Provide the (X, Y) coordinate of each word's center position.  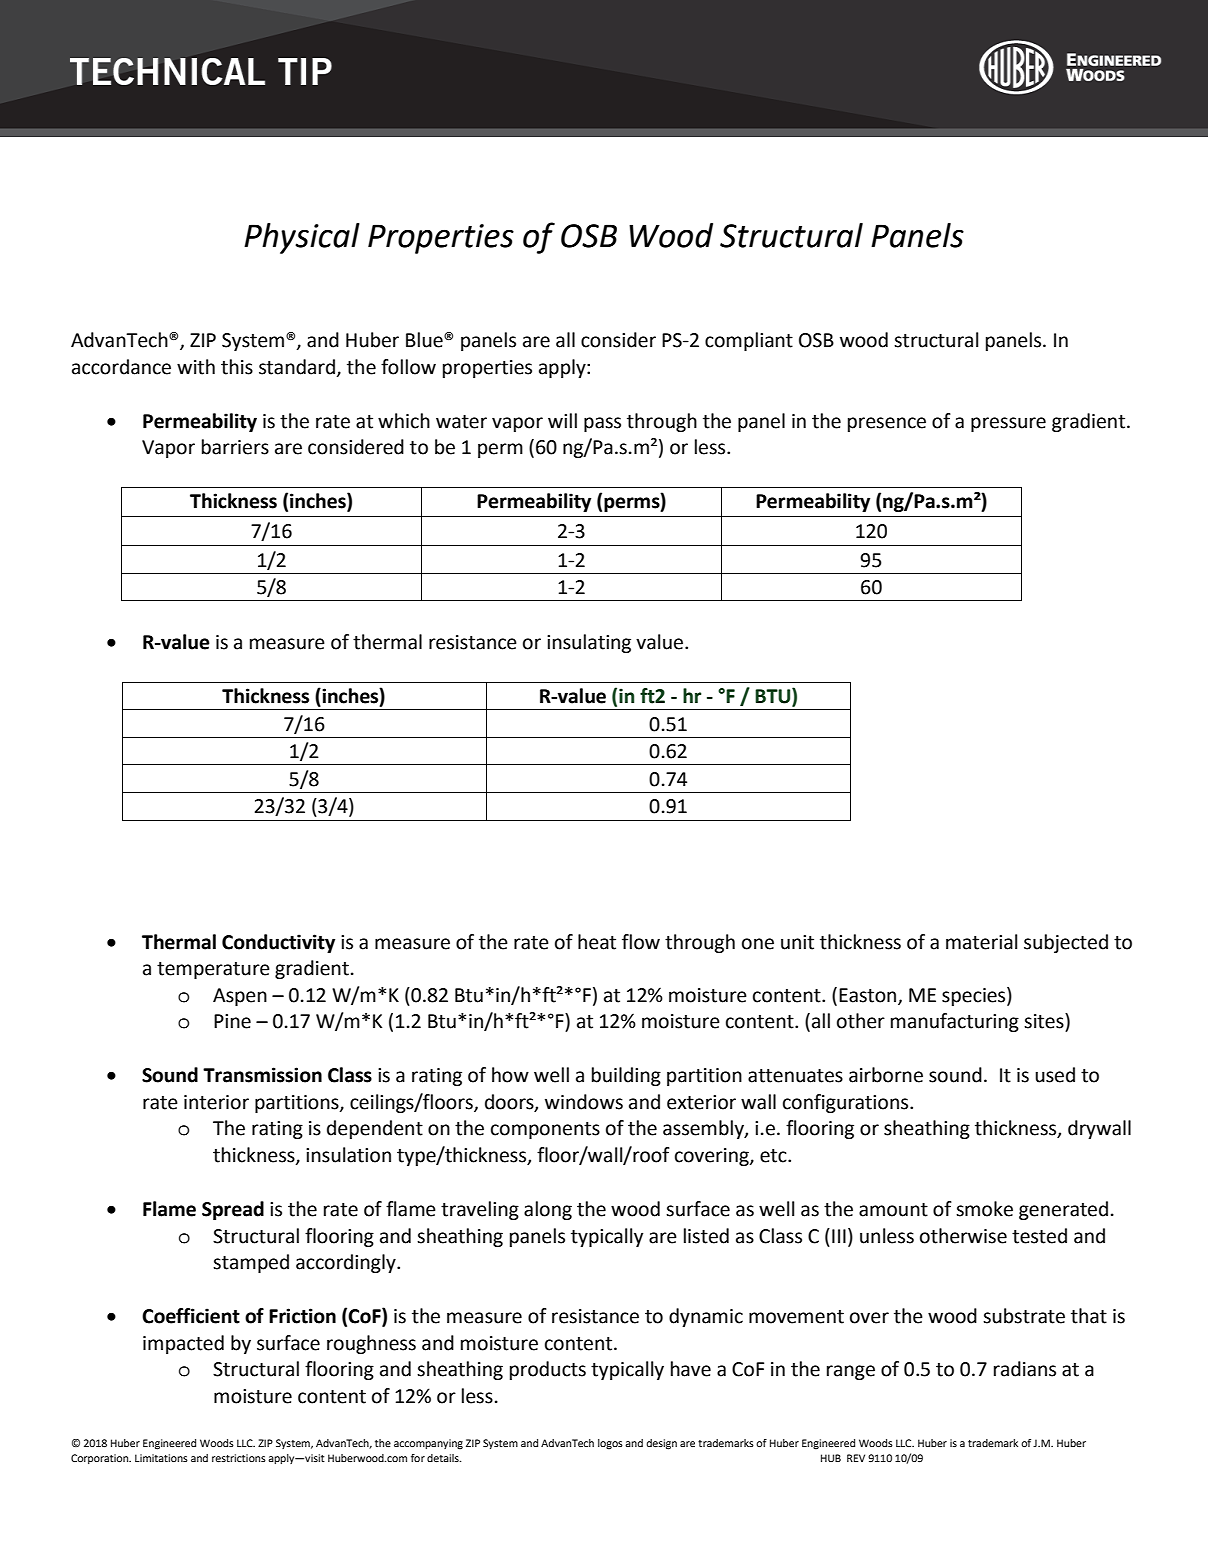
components (545, 1130)
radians (1025, 1369)
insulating (589, 643)
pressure (1008, 424)
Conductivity (278, 943)
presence (887, 424)
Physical (302, 238)
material (981, 942)
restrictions (239, 1458)
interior (216, 1102)
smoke (984, 1209)
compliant (749, 341)
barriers (235, 447)
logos (610, 1444)
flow (641, 942)
